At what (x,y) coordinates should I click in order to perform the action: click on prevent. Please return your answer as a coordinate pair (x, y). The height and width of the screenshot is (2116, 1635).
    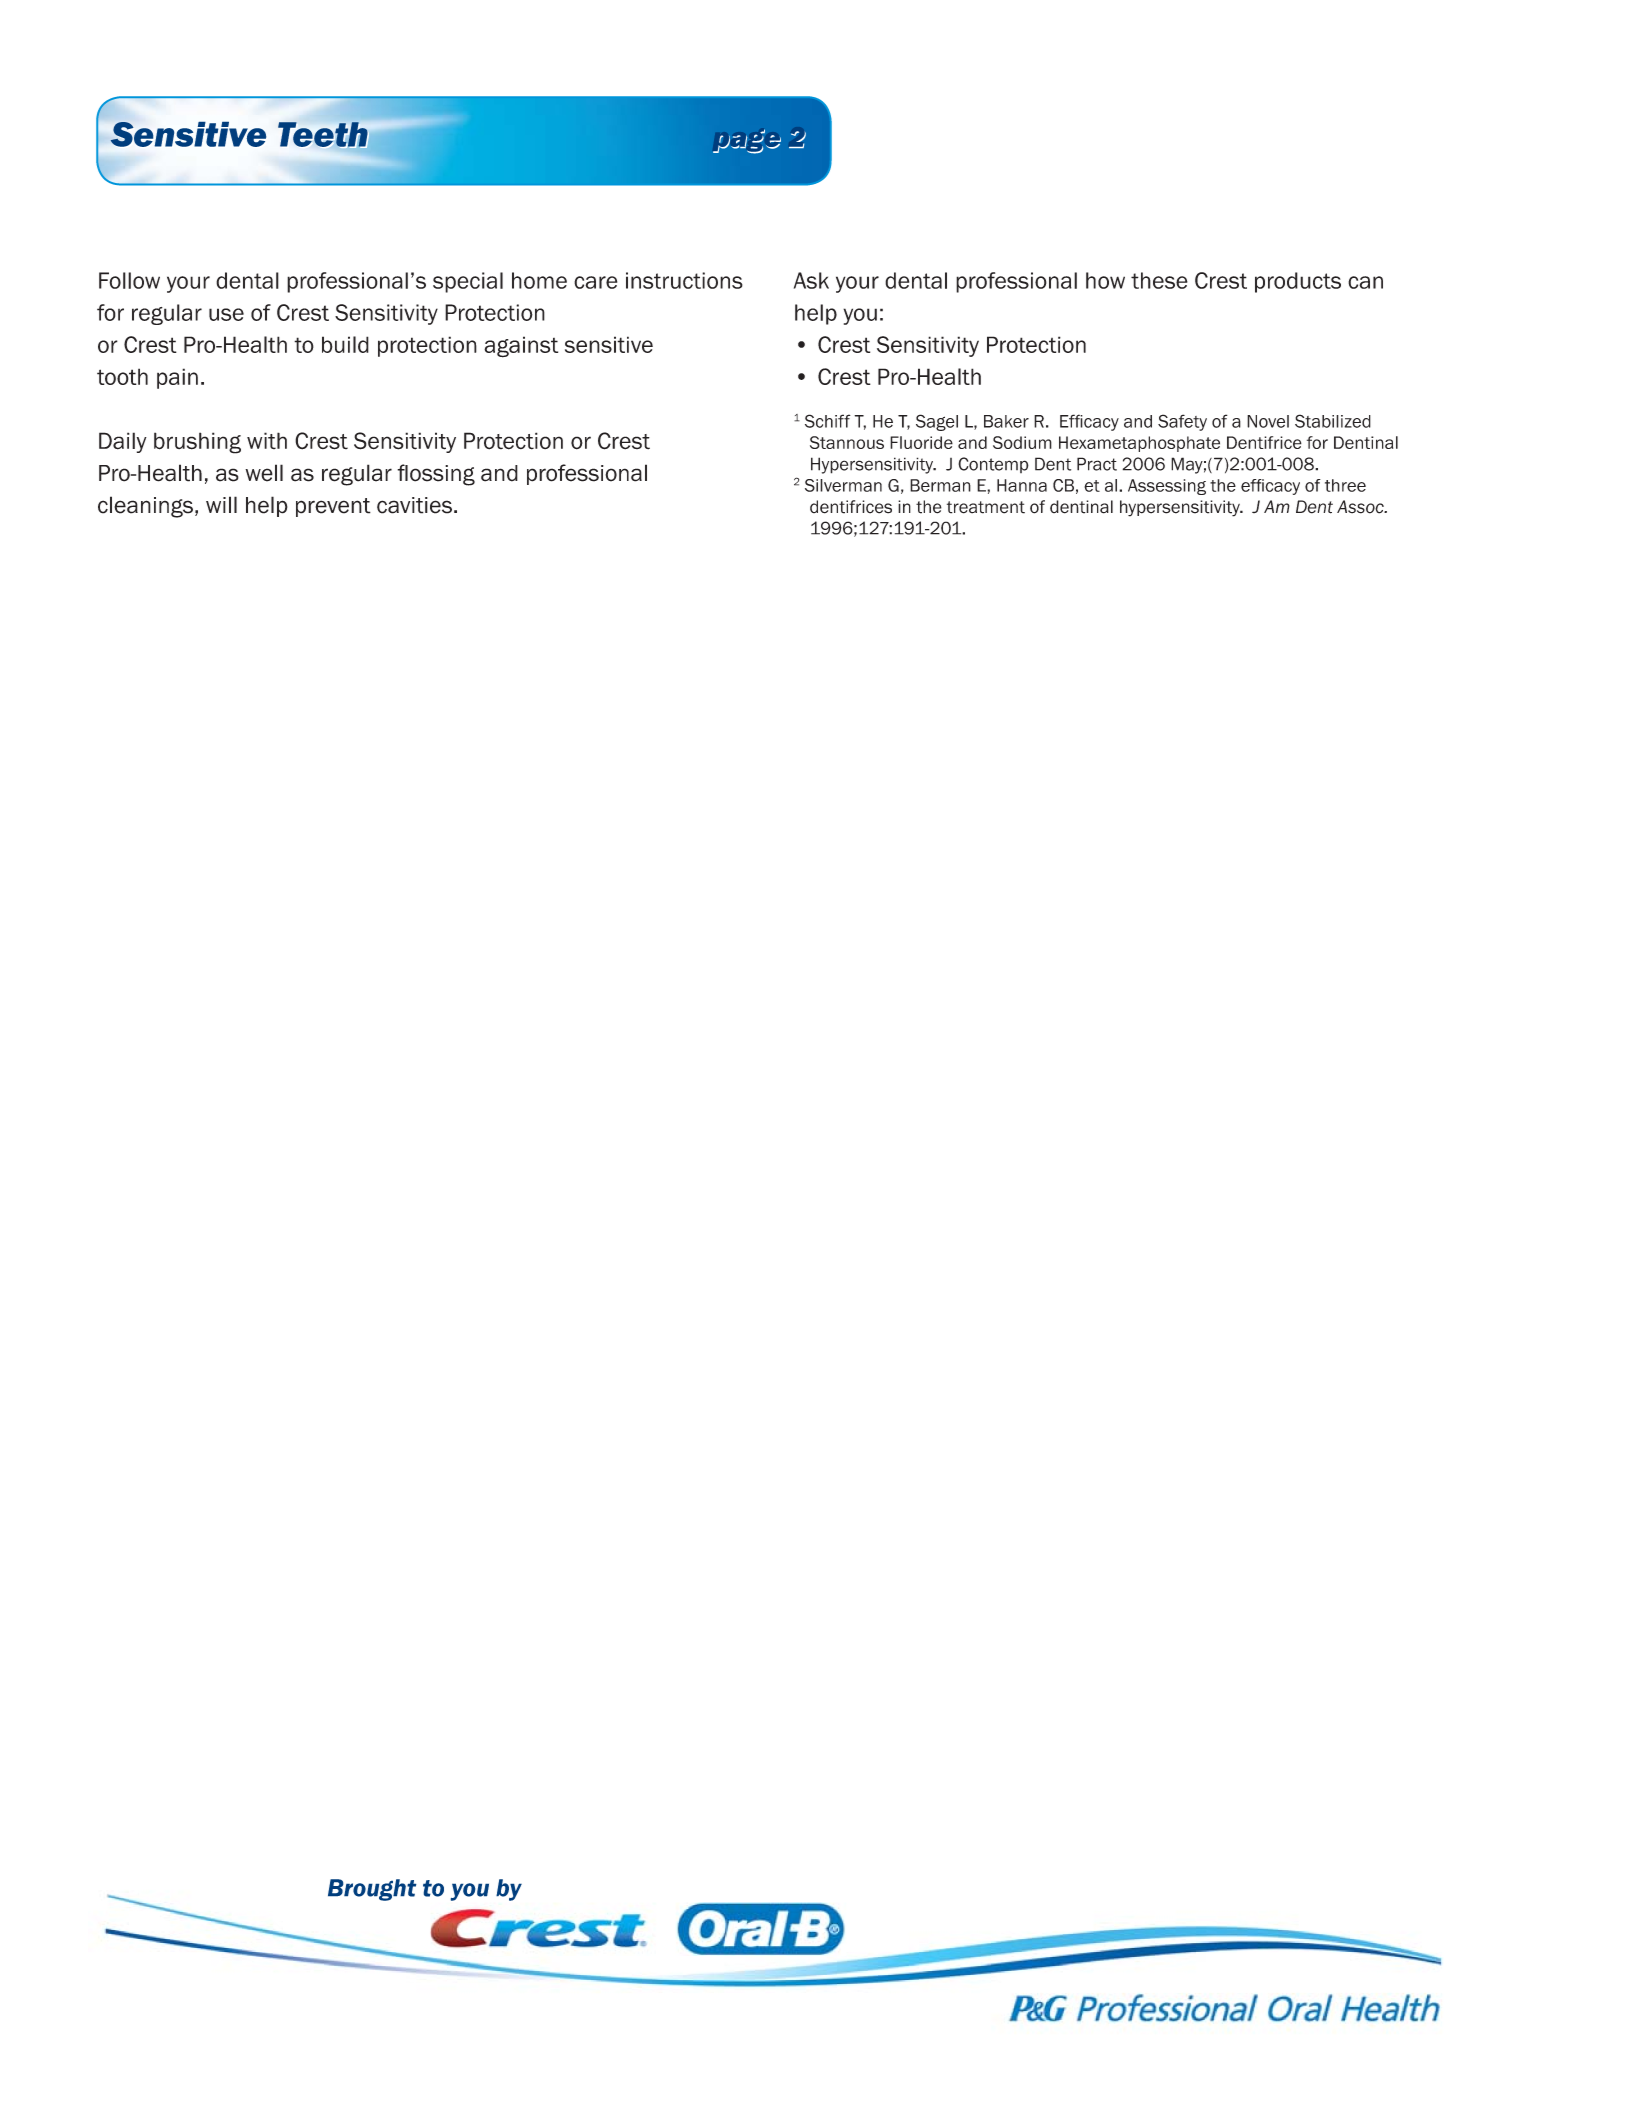
    Looking at the image, I should click on (333, 507).
